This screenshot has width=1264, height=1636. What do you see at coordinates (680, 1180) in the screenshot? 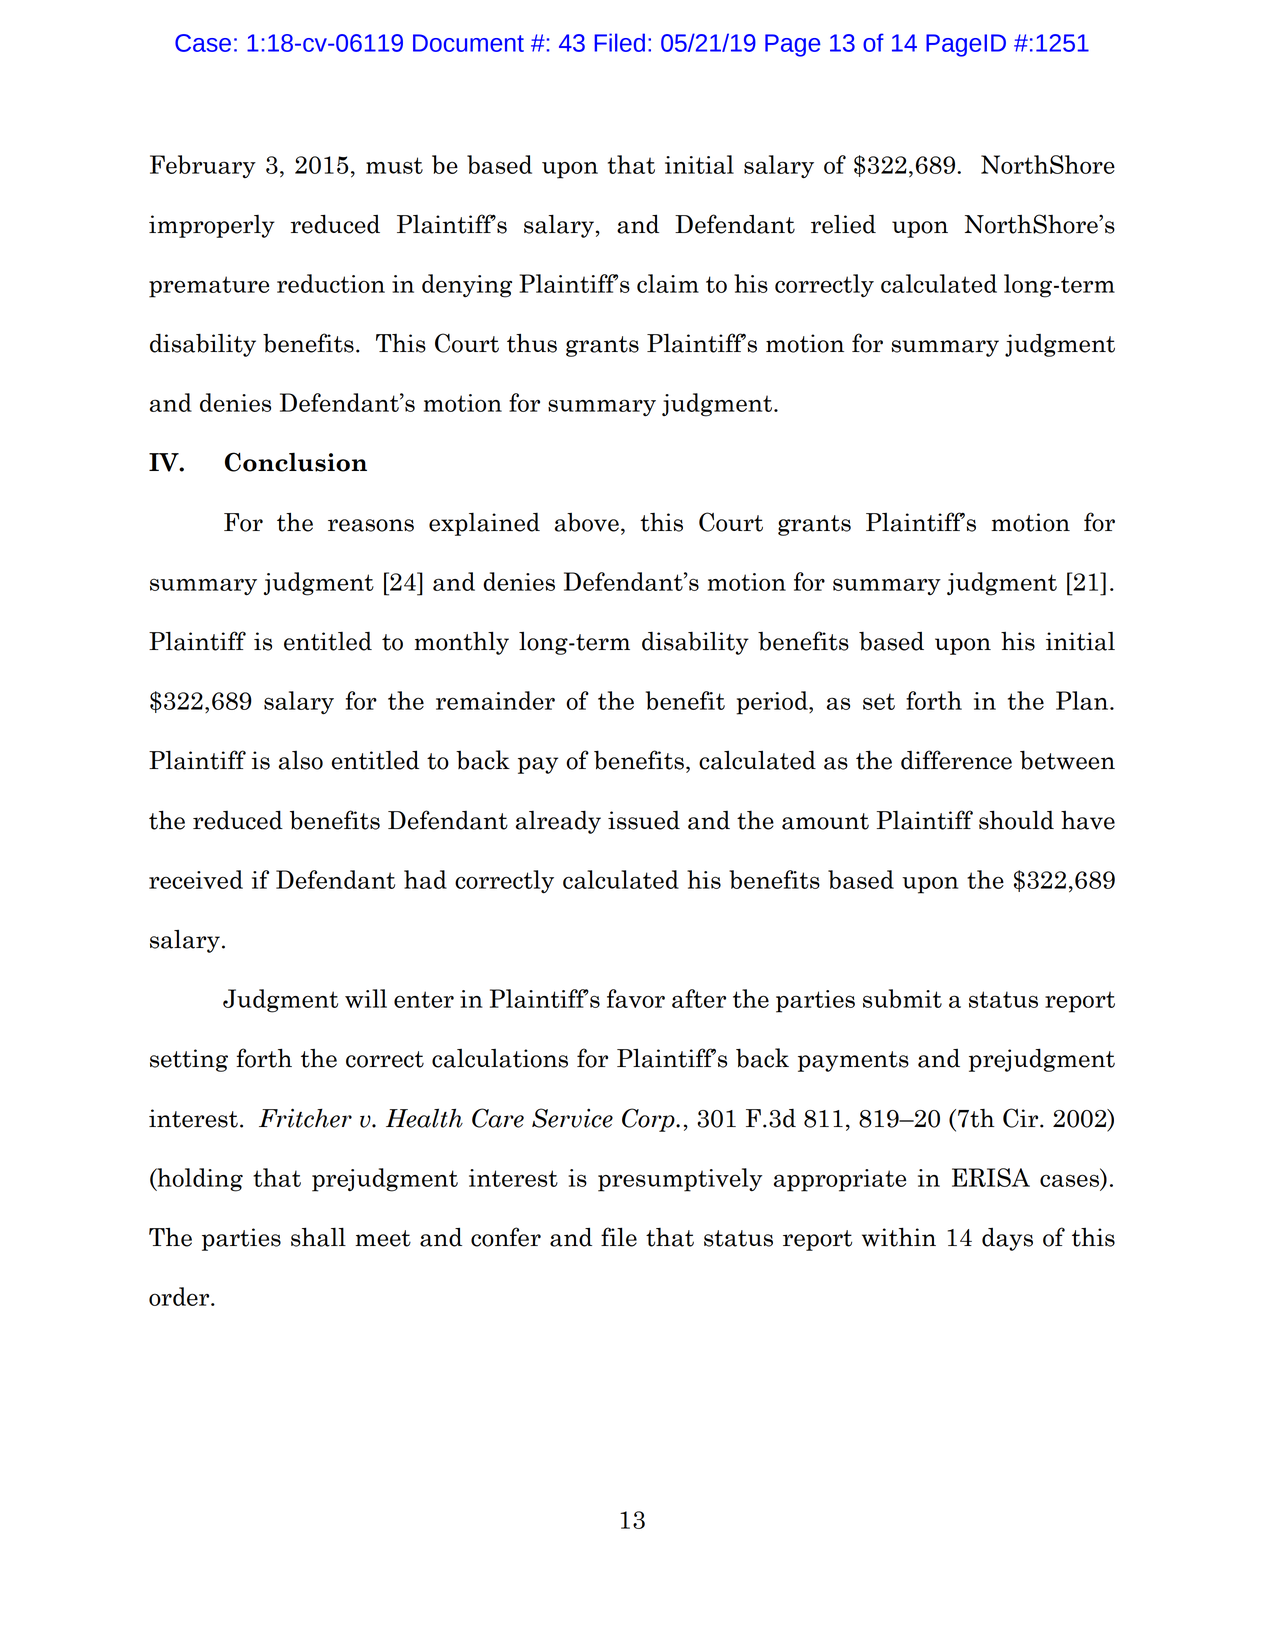
I see `presumptively` at bounding box center [680, 1180].
